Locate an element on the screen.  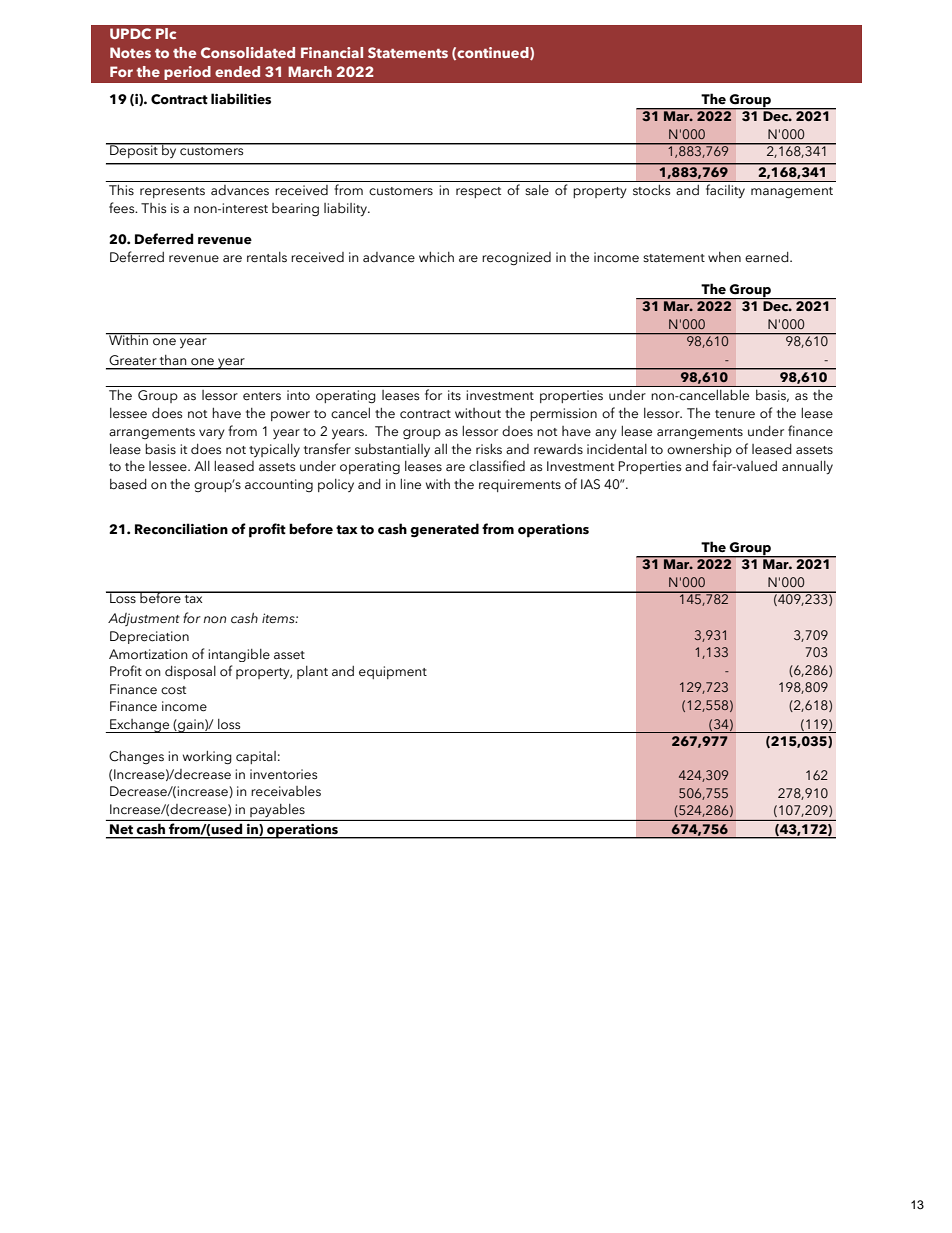
tenure is located at coordinates (735, 414).
